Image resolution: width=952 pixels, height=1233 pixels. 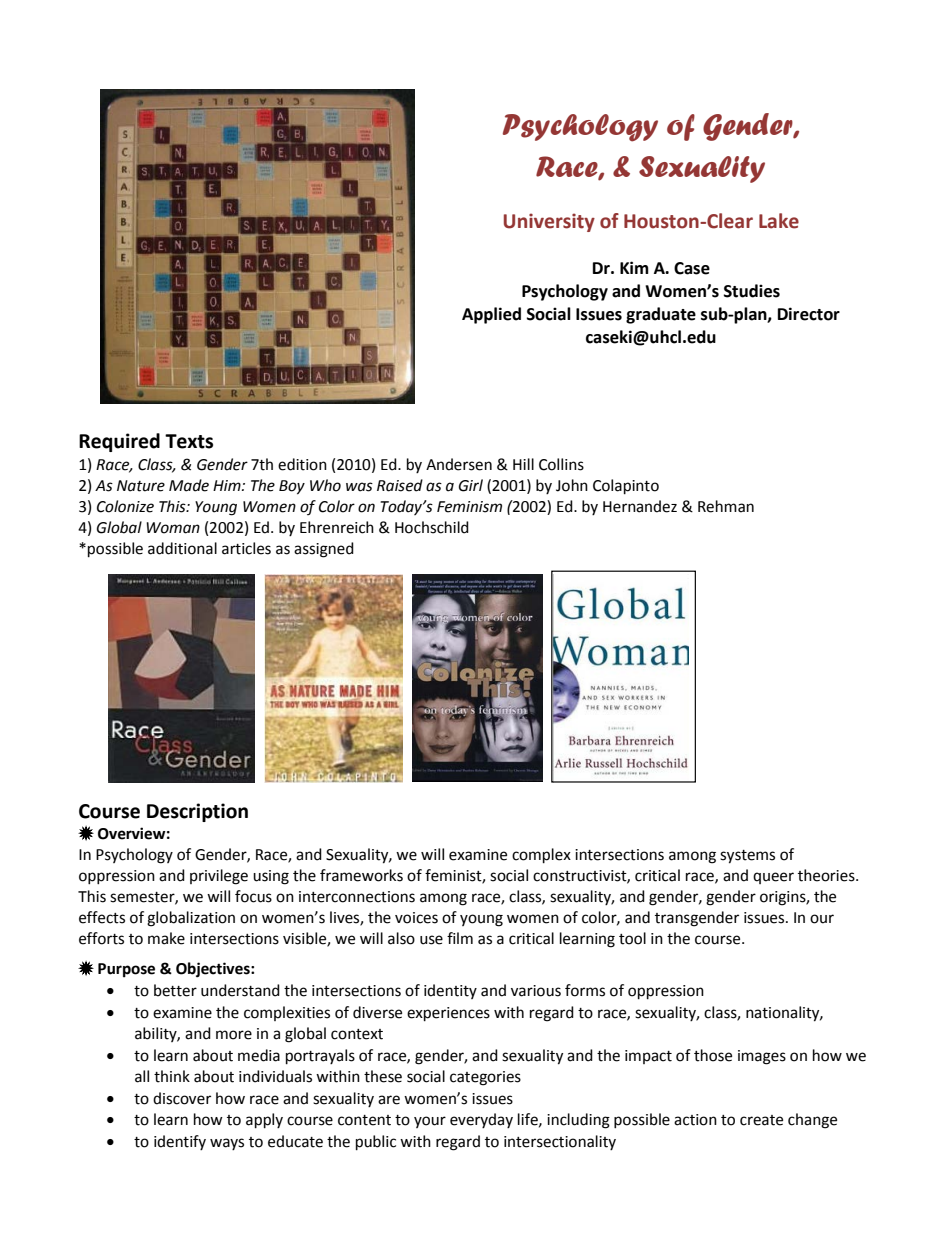 I want to click on Lake, so click(x=779, y=221).
